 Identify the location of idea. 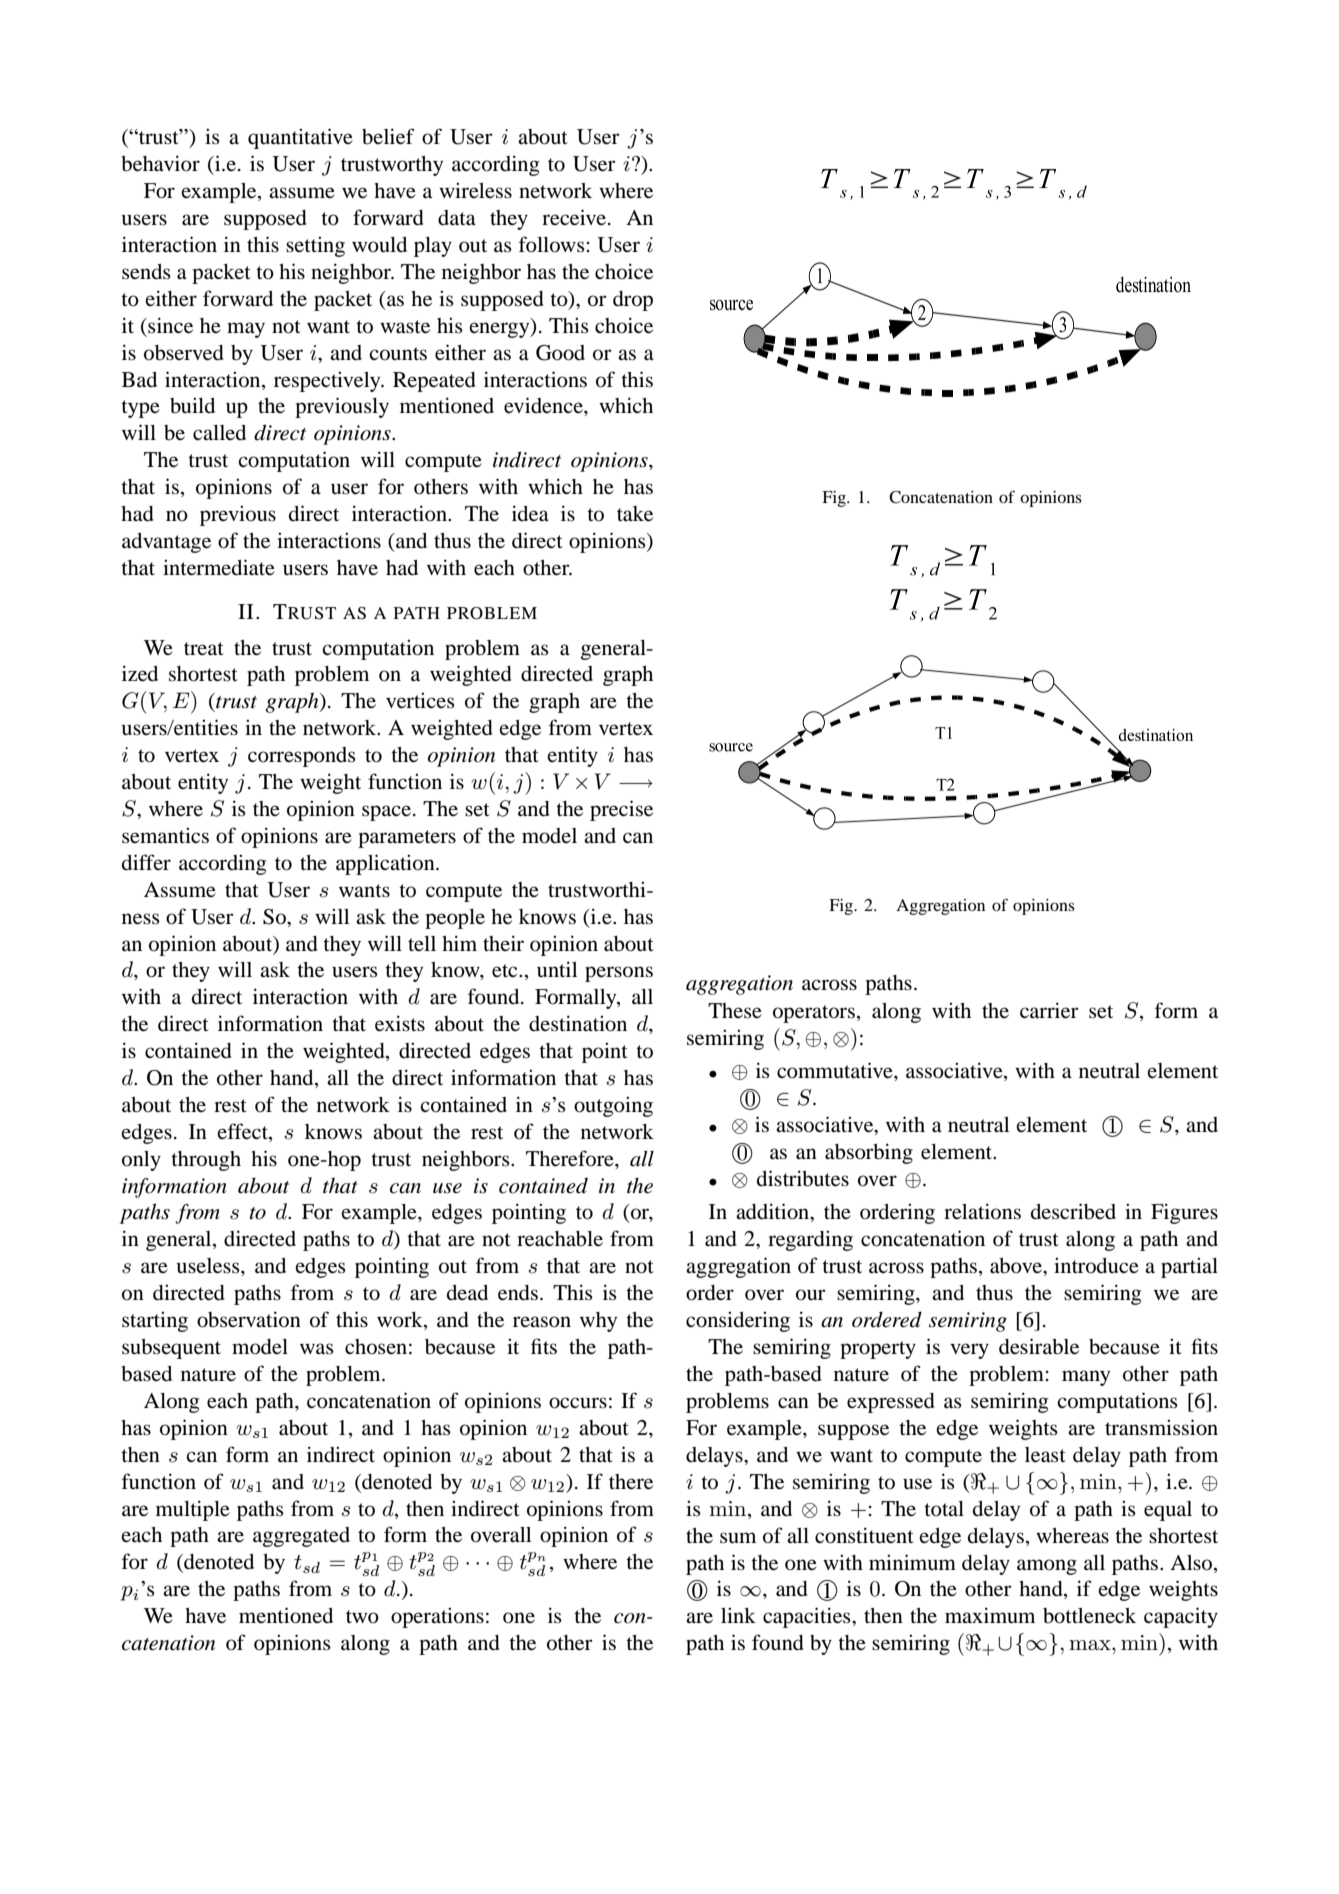
(530, 513).
